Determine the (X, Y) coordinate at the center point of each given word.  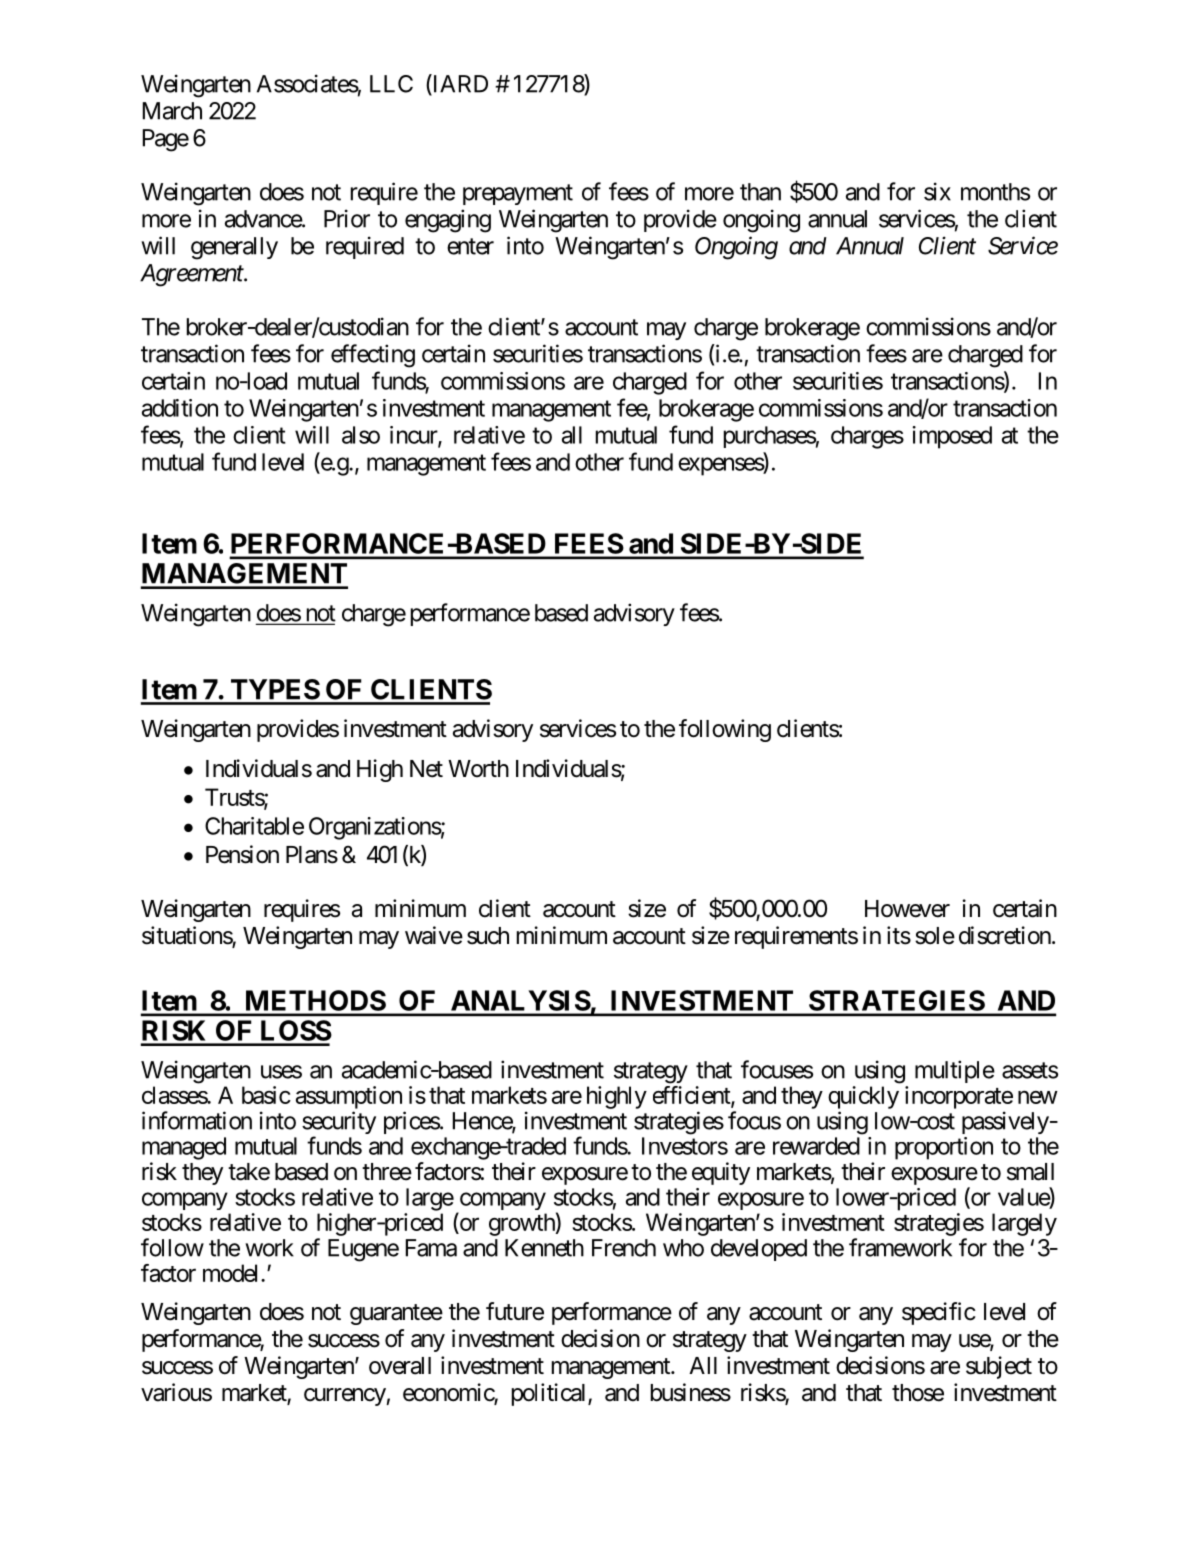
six (937, 191)
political (550, 1394)
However (907, 909)
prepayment (518, 194)
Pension (242, 854)
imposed (952, 437)
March (172, 111)
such (488, 936)
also (361, 435)
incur (414, 436)
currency (345, 1397)
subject (999, 1367)
